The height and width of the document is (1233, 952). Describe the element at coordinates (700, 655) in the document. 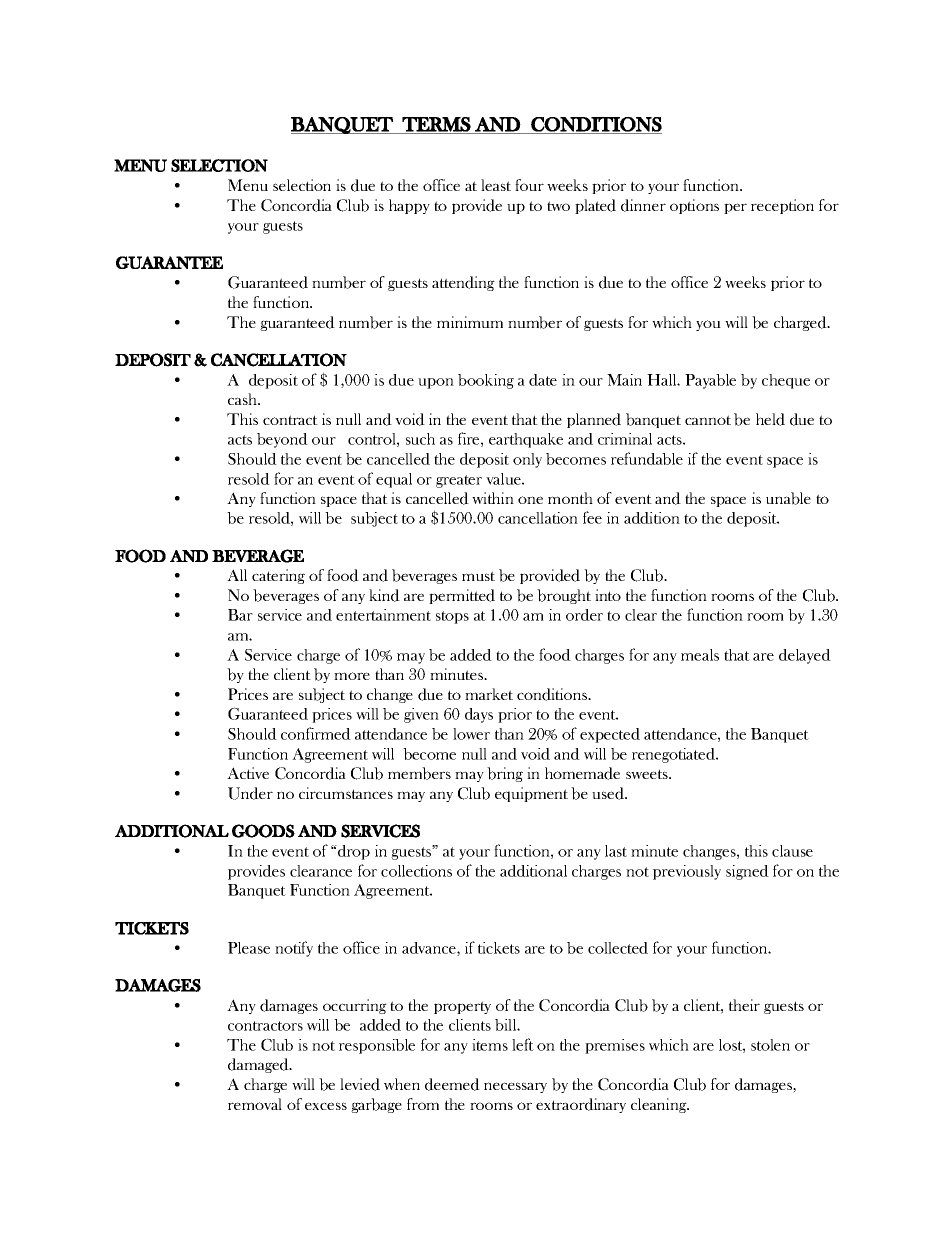

I see `meals` at that location.
